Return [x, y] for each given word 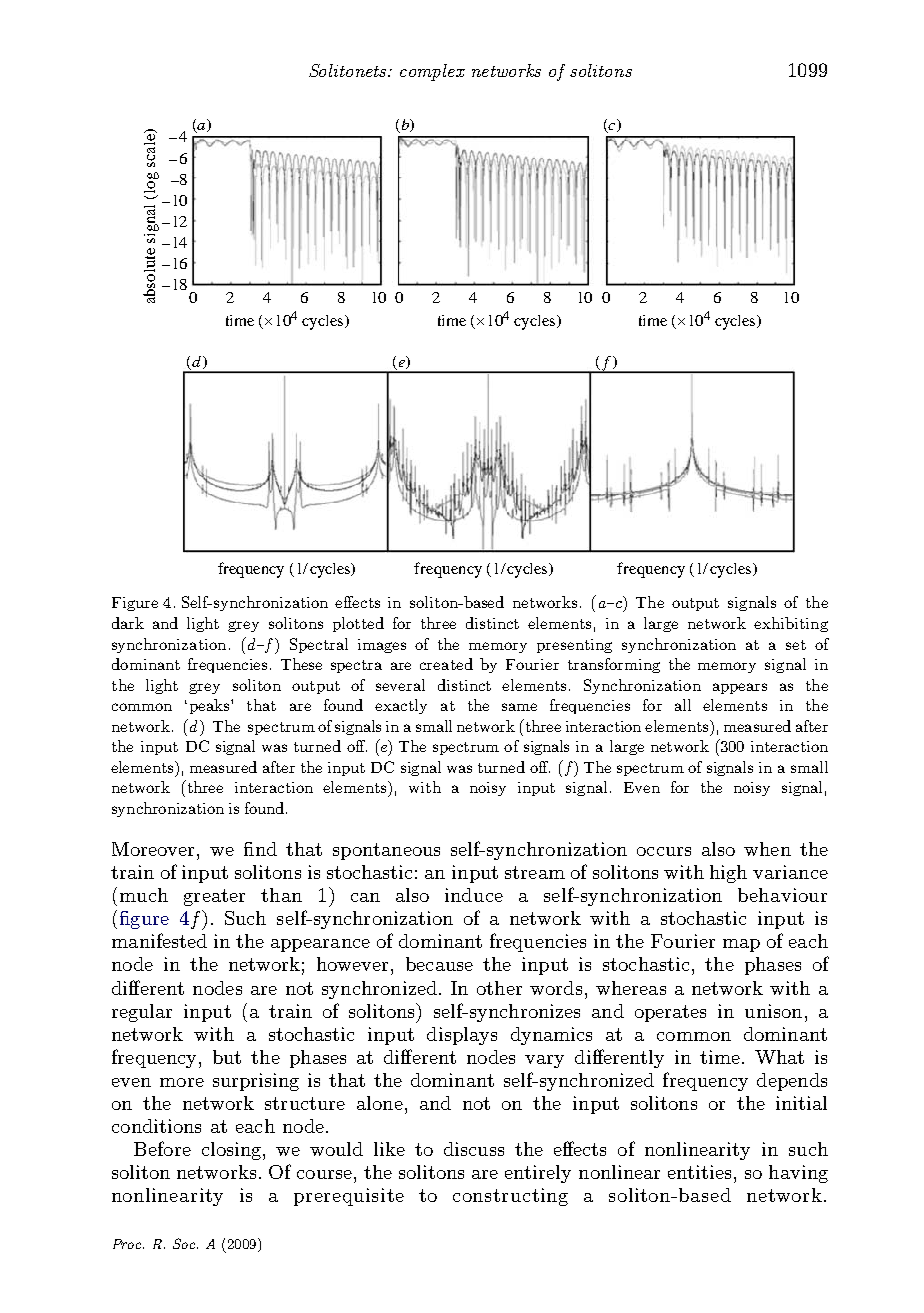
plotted [358, 624]
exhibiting [791, 624]
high [728, 874]
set [796, 645]
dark [128, 623]
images [382, 646]
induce [474, 895]
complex [432, 72]
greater [214, 897]
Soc [185, 1243]
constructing [510, 1197]
